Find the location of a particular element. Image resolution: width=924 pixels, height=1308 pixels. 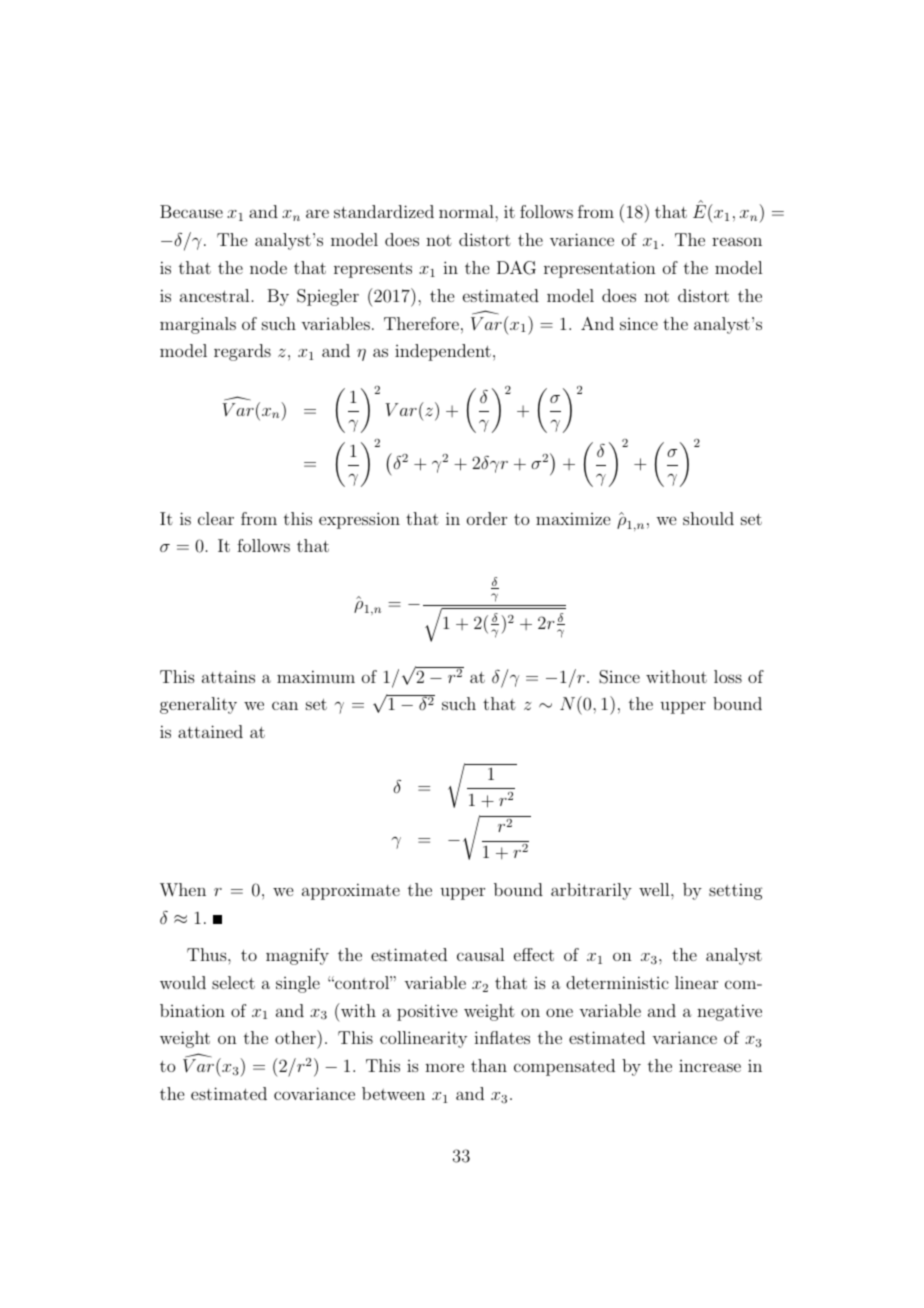

node is located at coordinates (268, 267).
